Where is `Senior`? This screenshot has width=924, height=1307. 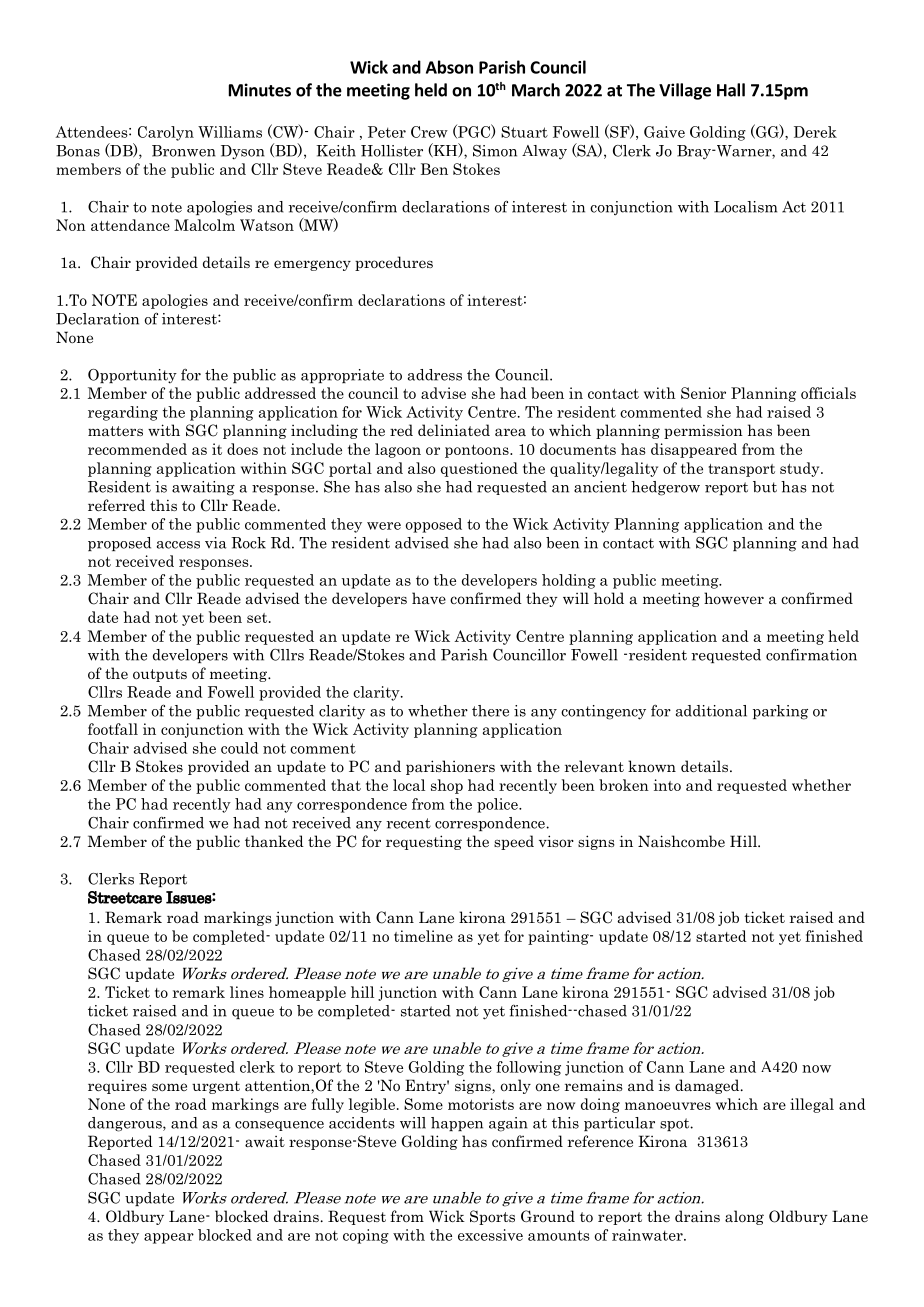 Senior is located at coordinates (703, 393).
